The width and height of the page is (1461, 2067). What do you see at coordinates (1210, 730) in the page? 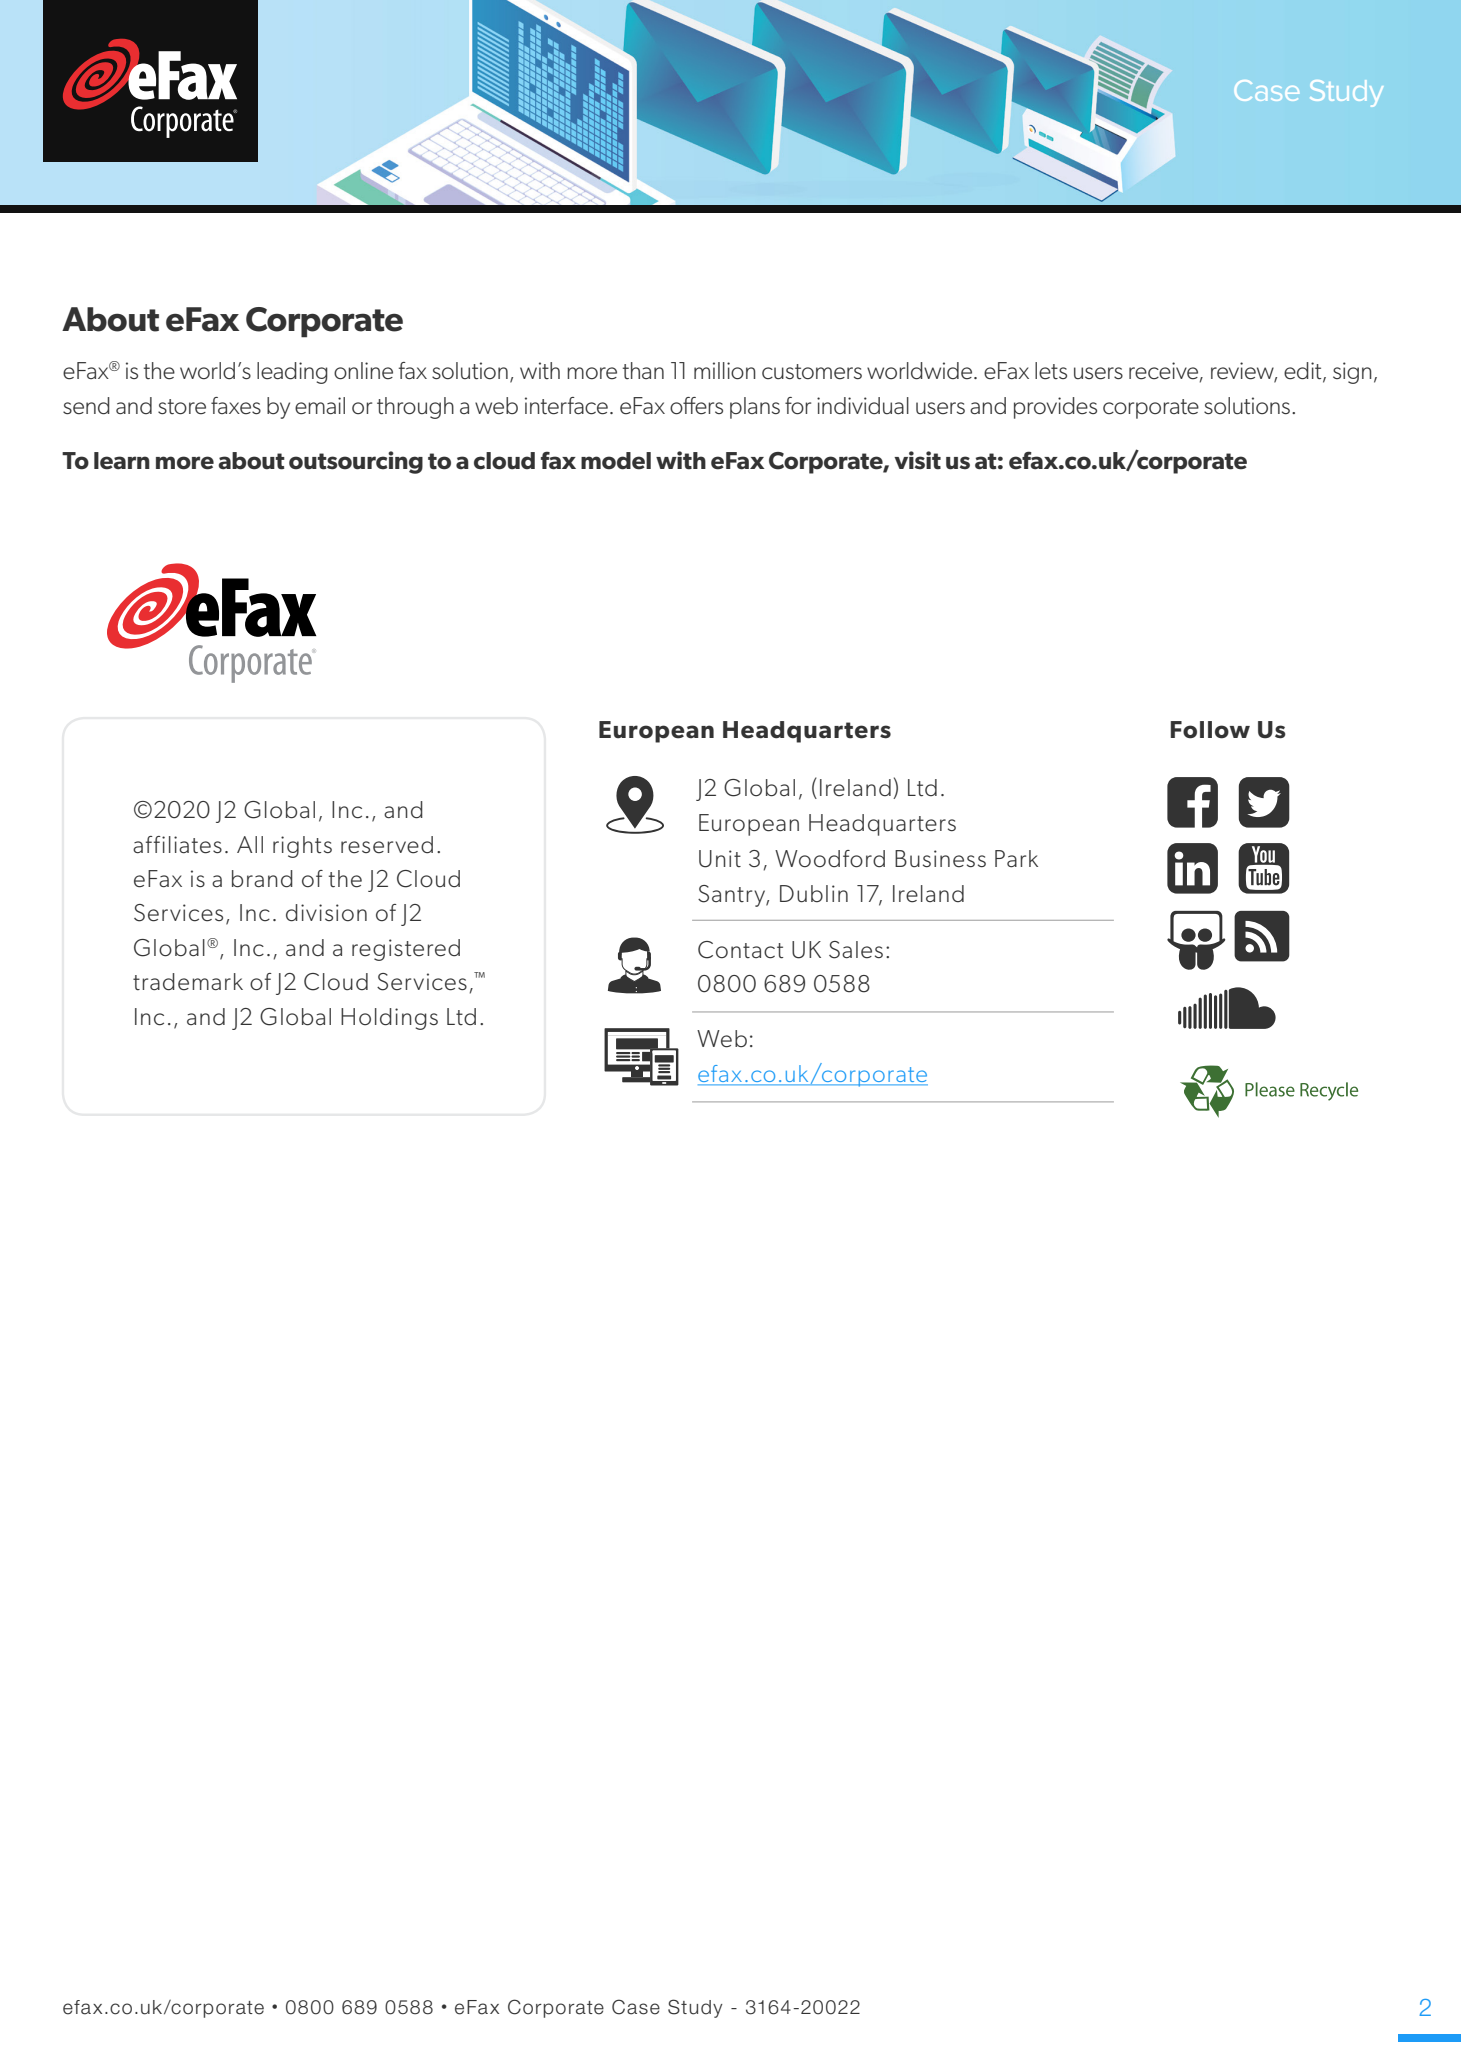
I see `Follow` at bounding box center [1210, 730].
